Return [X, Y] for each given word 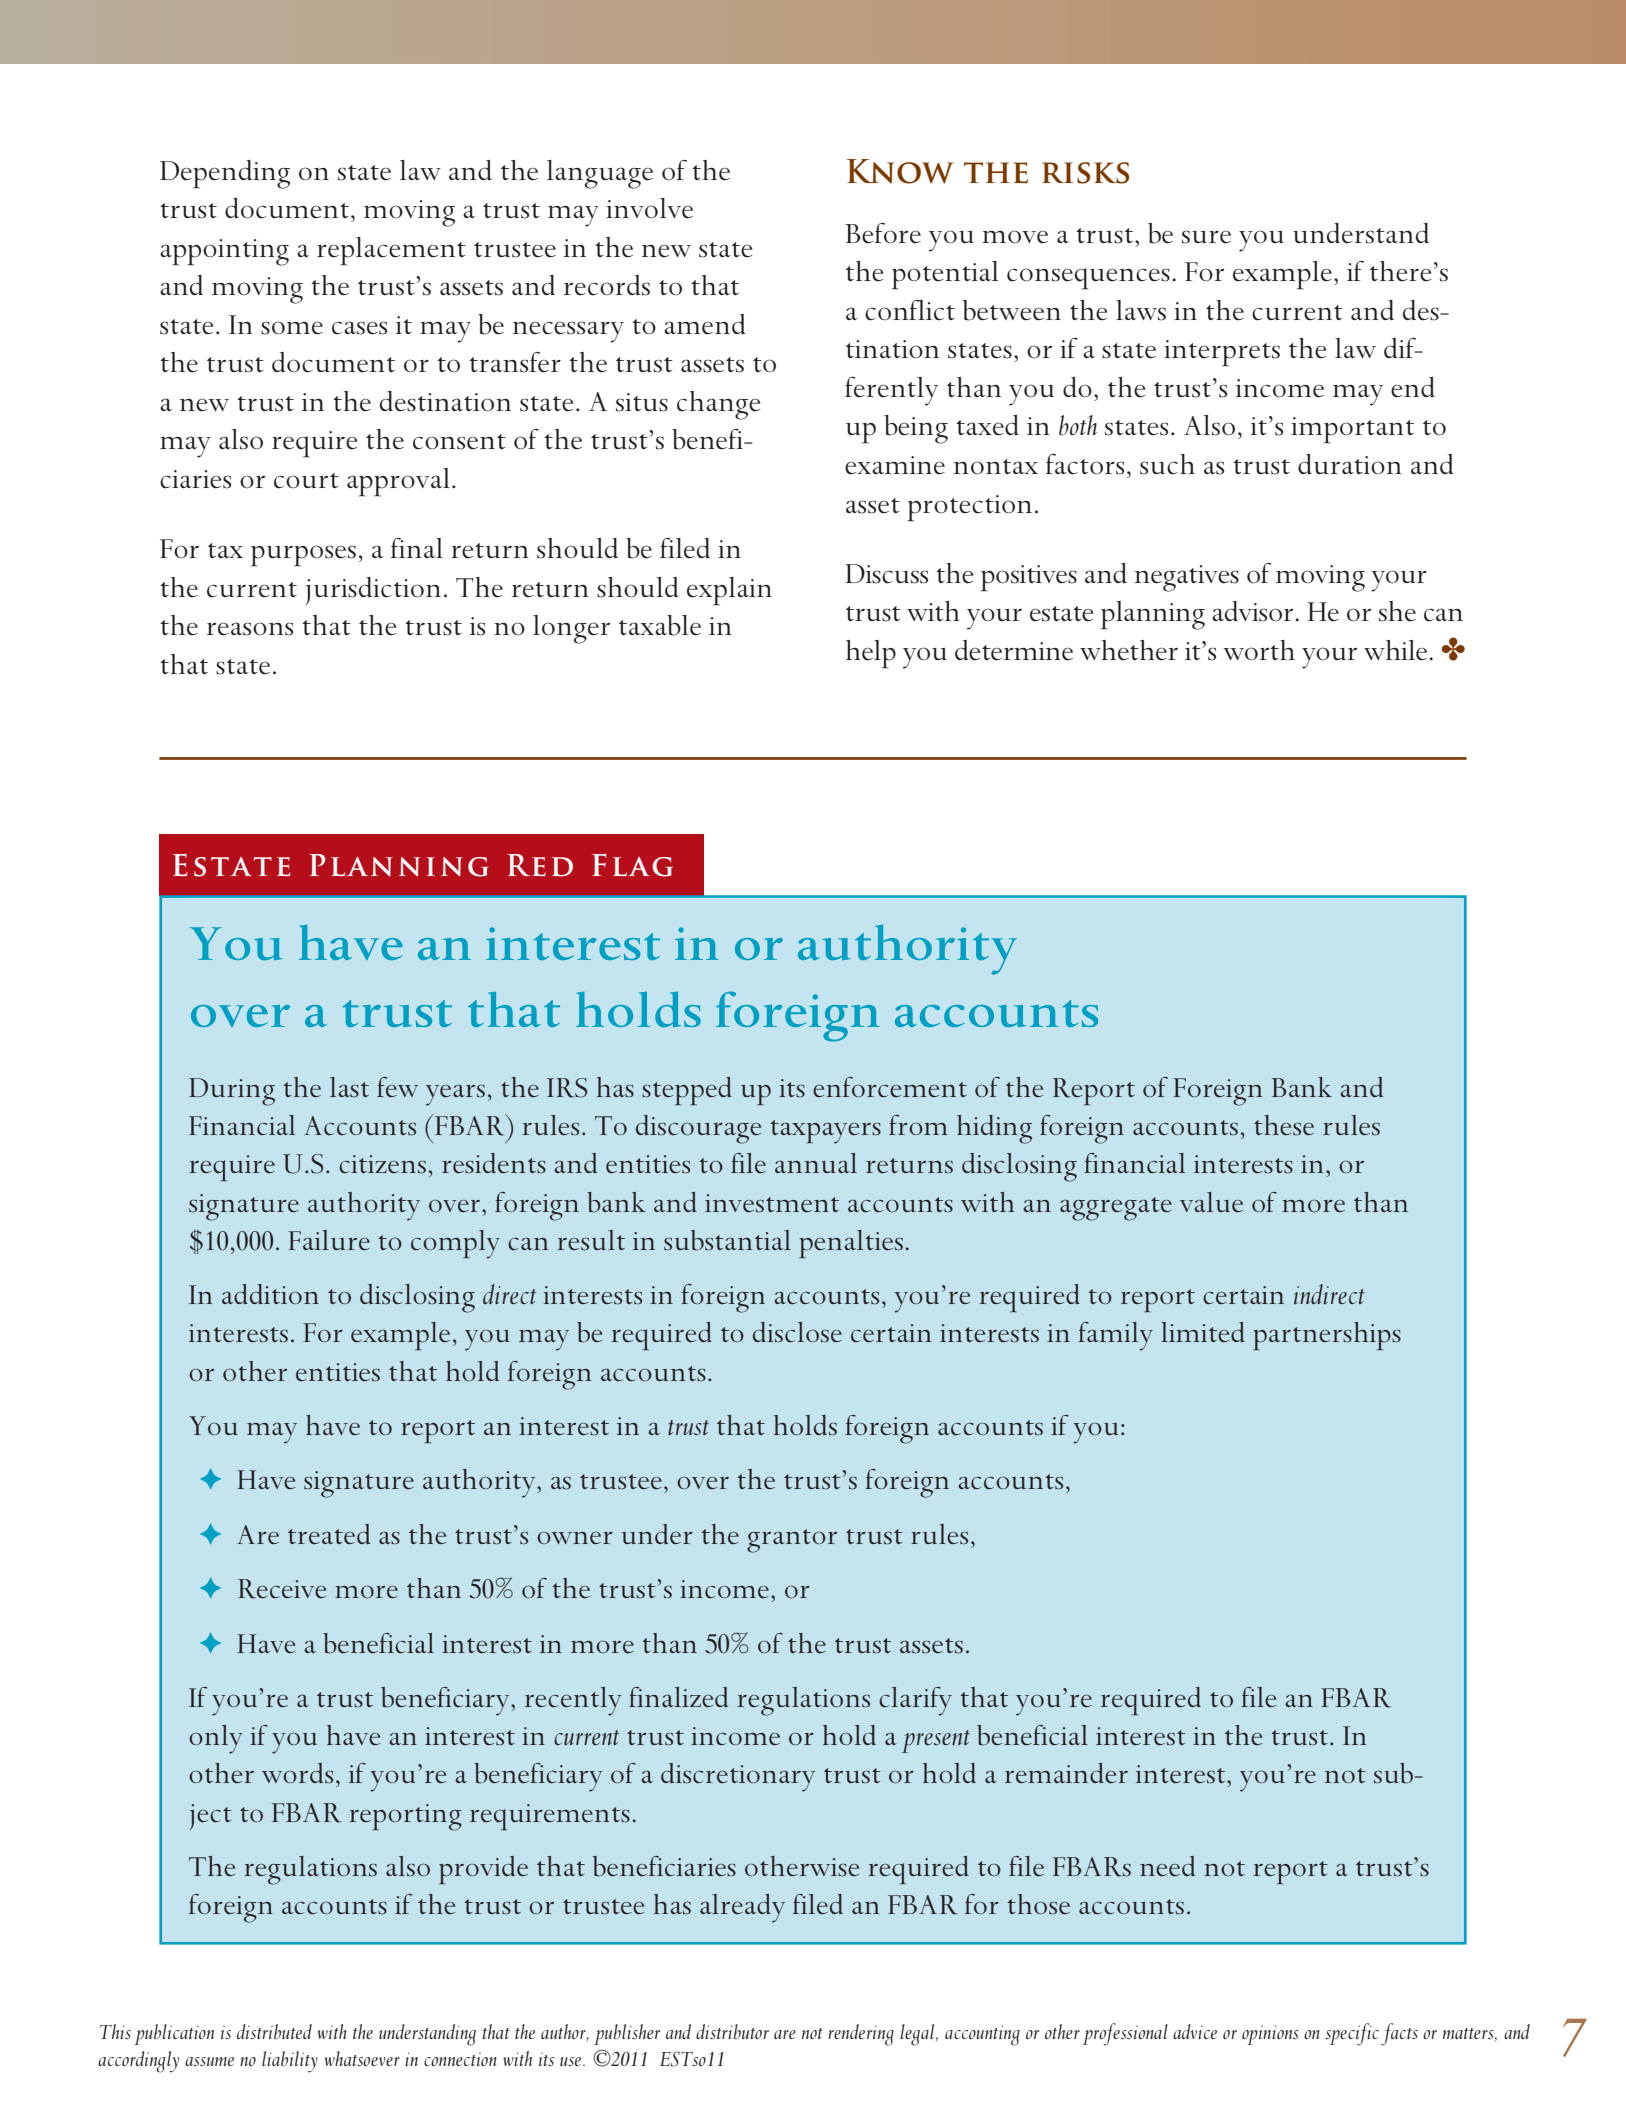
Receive [282, 1589]
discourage [698, 1129]
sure [1206, 237]
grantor [792, 1541]
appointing [224, 252]
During [232, 1092]
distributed [274, 2031]
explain [729, 591]
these [1284, 1125]
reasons [250, 629]
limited [1203, 1332]
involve [649, 208]
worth [1259, 650]
